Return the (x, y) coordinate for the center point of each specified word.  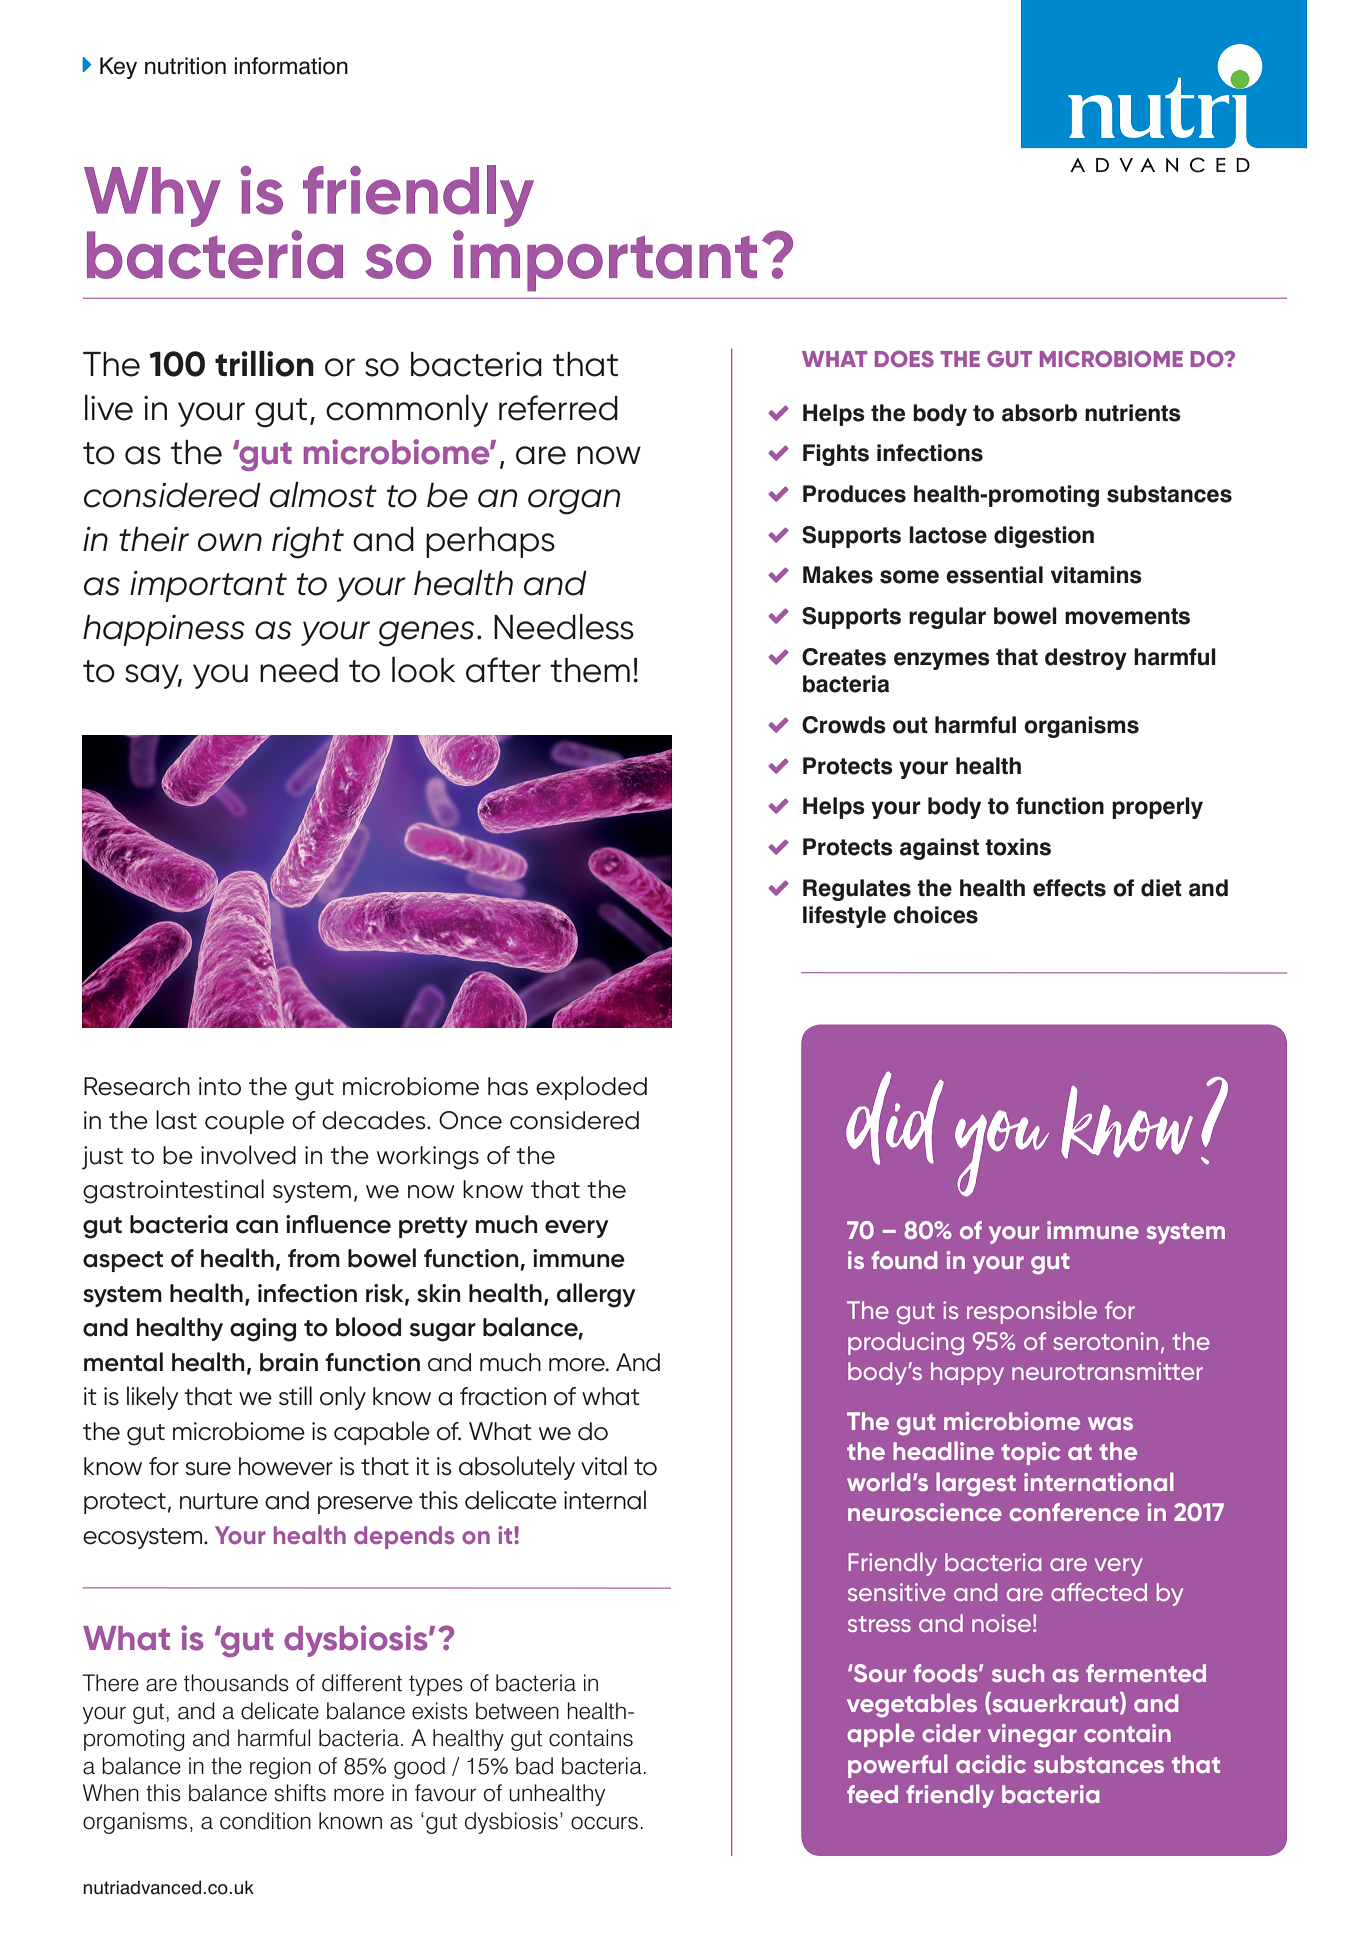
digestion (1044, 537)
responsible (1032, 1312)
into (220, 1086)
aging (263, 1330)
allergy (596, 1295)
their (154, 539)
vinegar (1032, 1735)
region (280, 1768)
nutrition (185, 66)
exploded (591, 1088)
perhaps (490, 542)
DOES (904, 358)
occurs (604, 1823)
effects (1069, 888)
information (291, 66)
